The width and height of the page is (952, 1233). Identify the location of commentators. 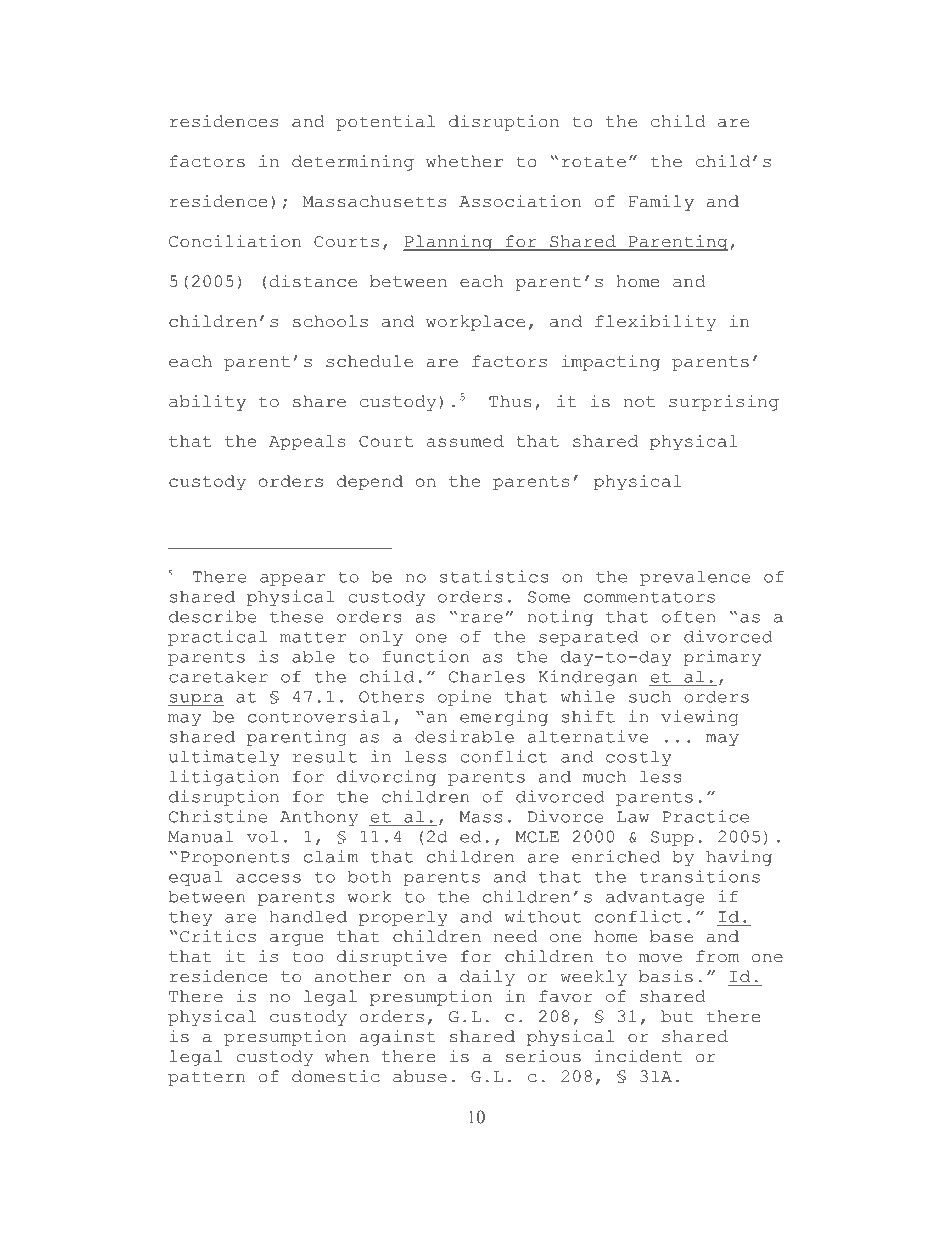
(649, 597).
